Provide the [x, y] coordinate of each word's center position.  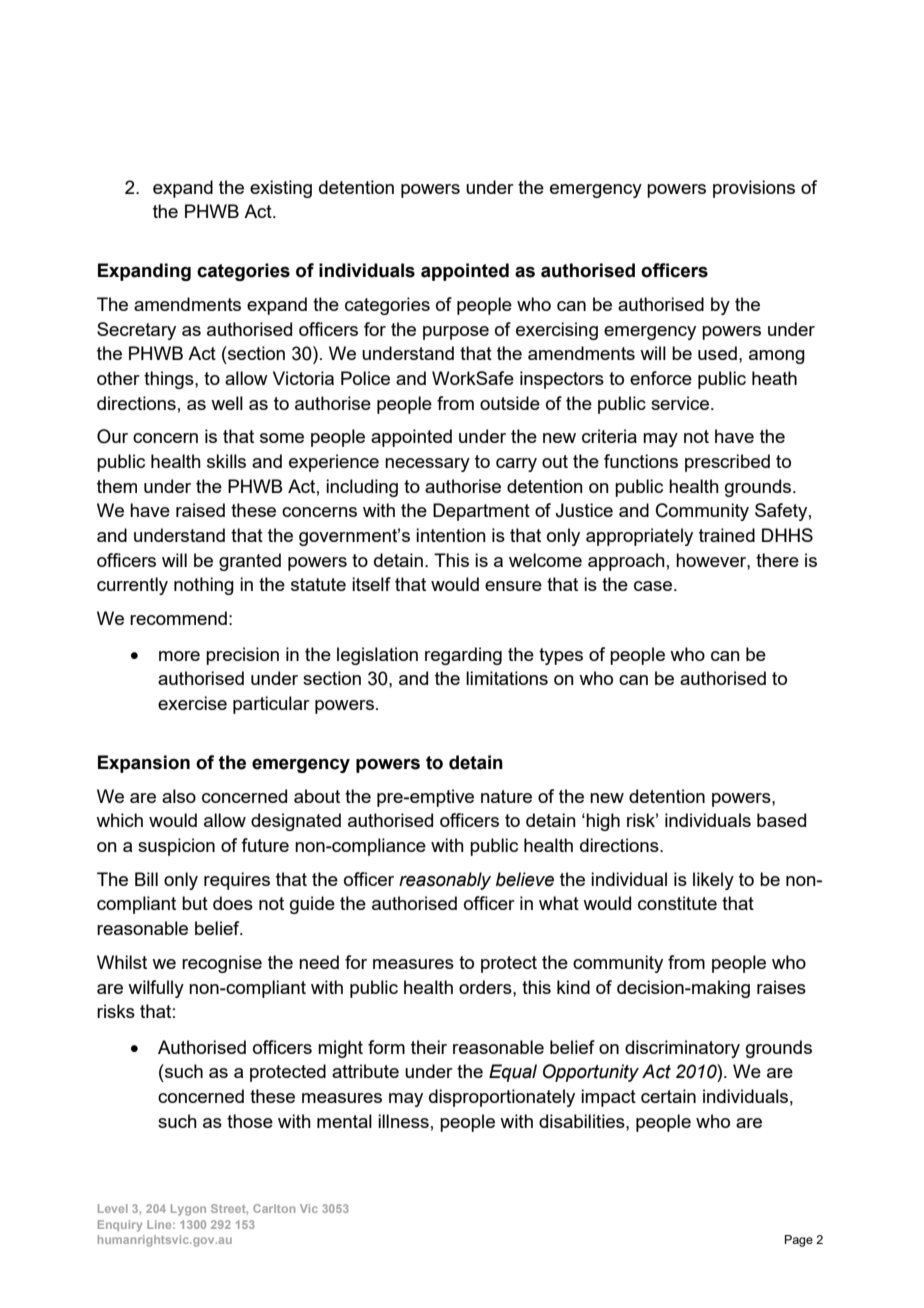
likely [713, 881]
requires [237, 881]
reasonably [445, 881]
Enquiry [120, 1226]
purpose [456, 333]
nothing [204, 586]
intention [451, 535]
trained [727, 535]
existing [281, 189]
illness [403, 1121]
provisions [754, 189]
